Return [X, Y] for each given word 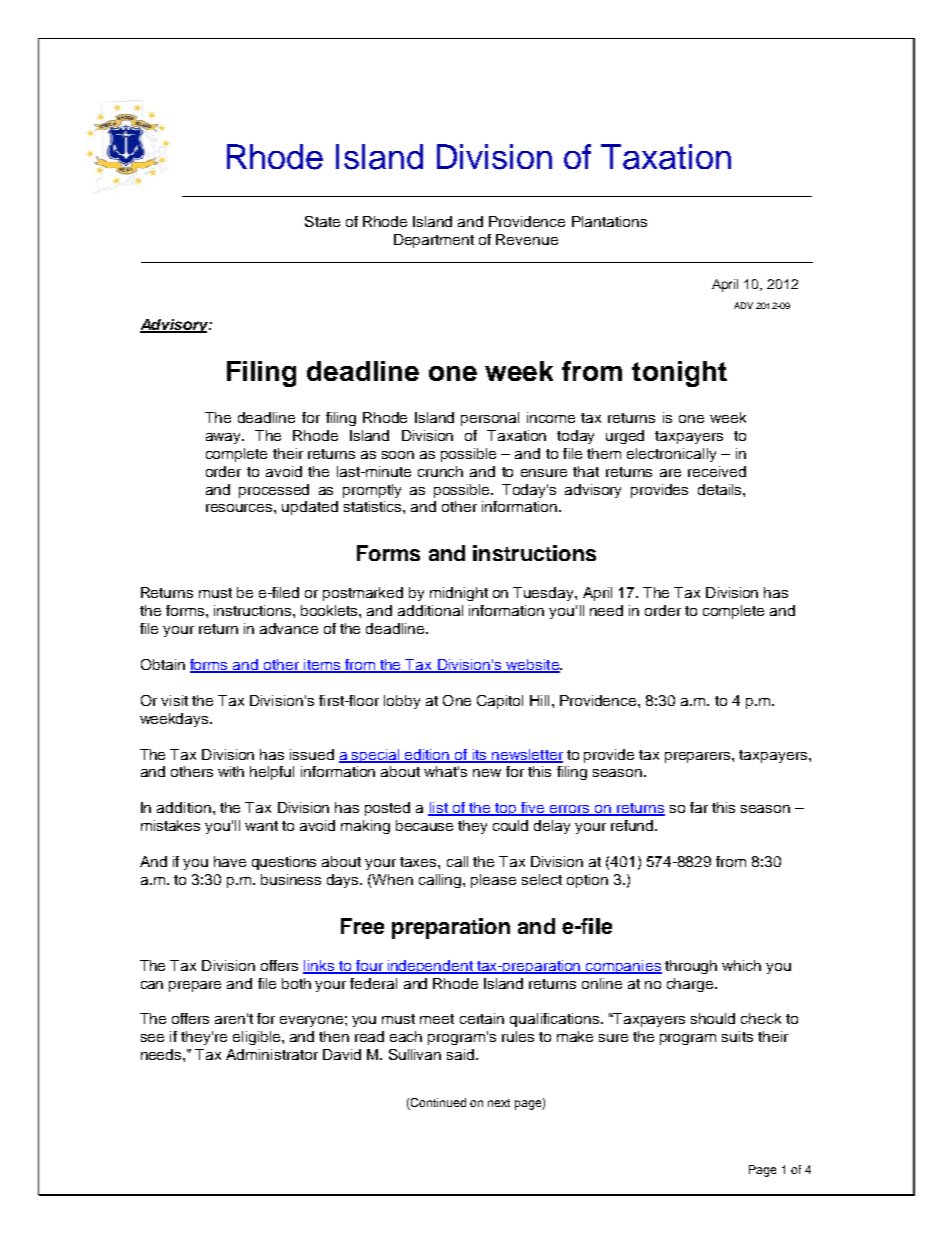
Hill [539, 700]
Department [434, 241]
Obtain [163, 664]
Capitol [500, 702]
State [322, 221]
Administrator [272, 1054]
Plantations [609, 221]
